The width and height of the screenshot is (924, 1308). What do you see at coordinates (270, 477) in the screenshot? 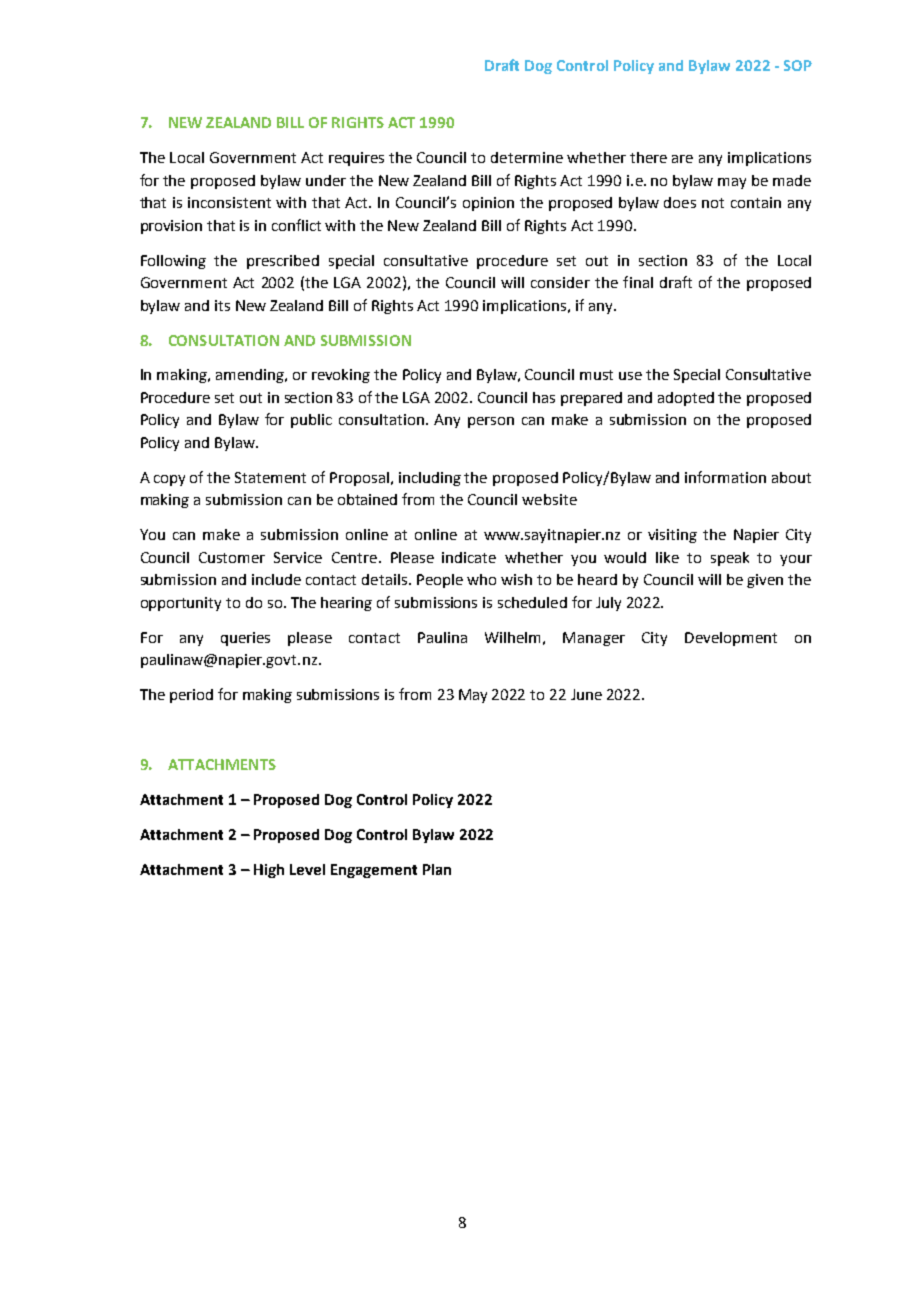
I see `Statement` at bounding box center [270, 477].
